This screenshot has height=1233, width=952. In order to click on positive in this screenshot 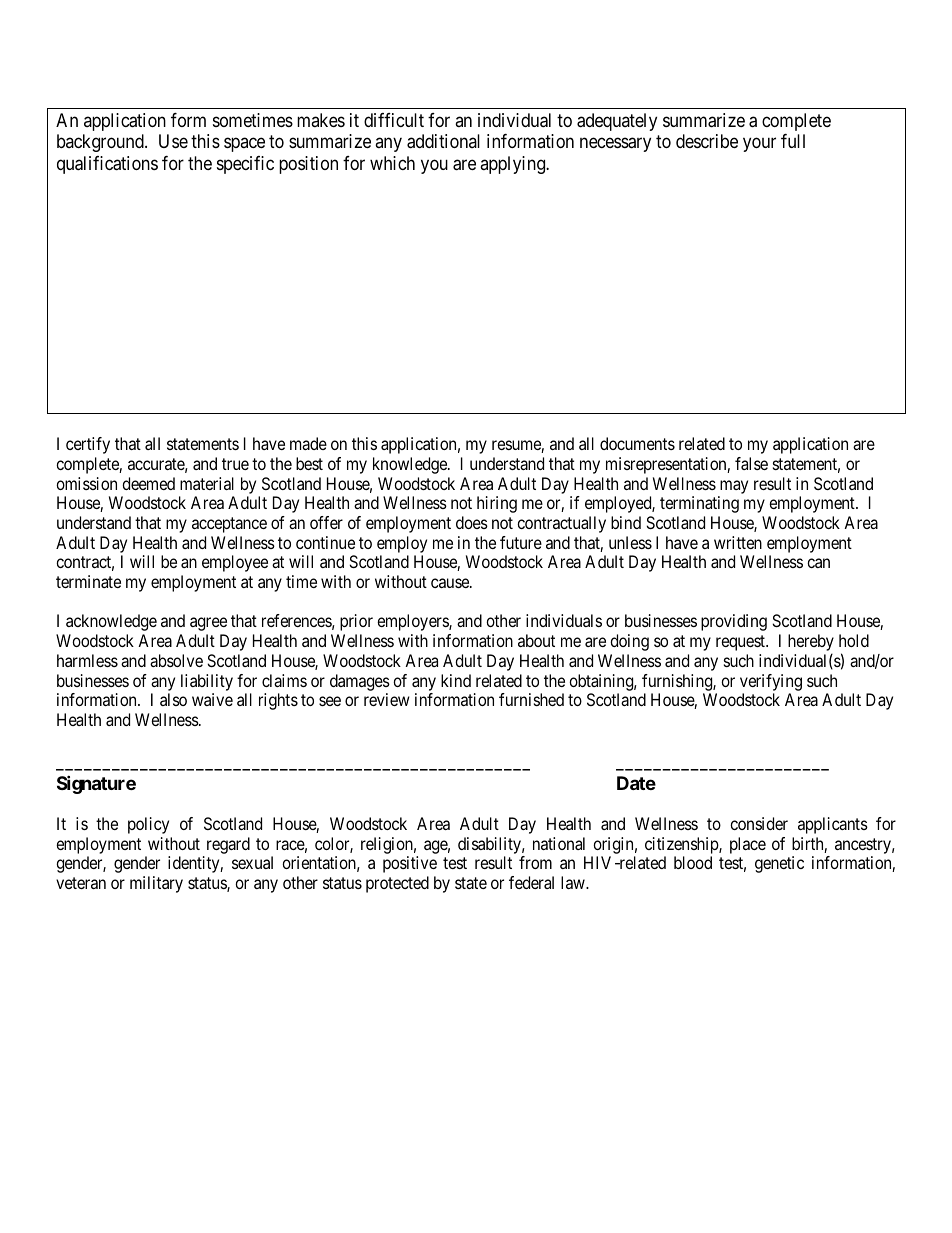, I will do `click(410, 864)`.
